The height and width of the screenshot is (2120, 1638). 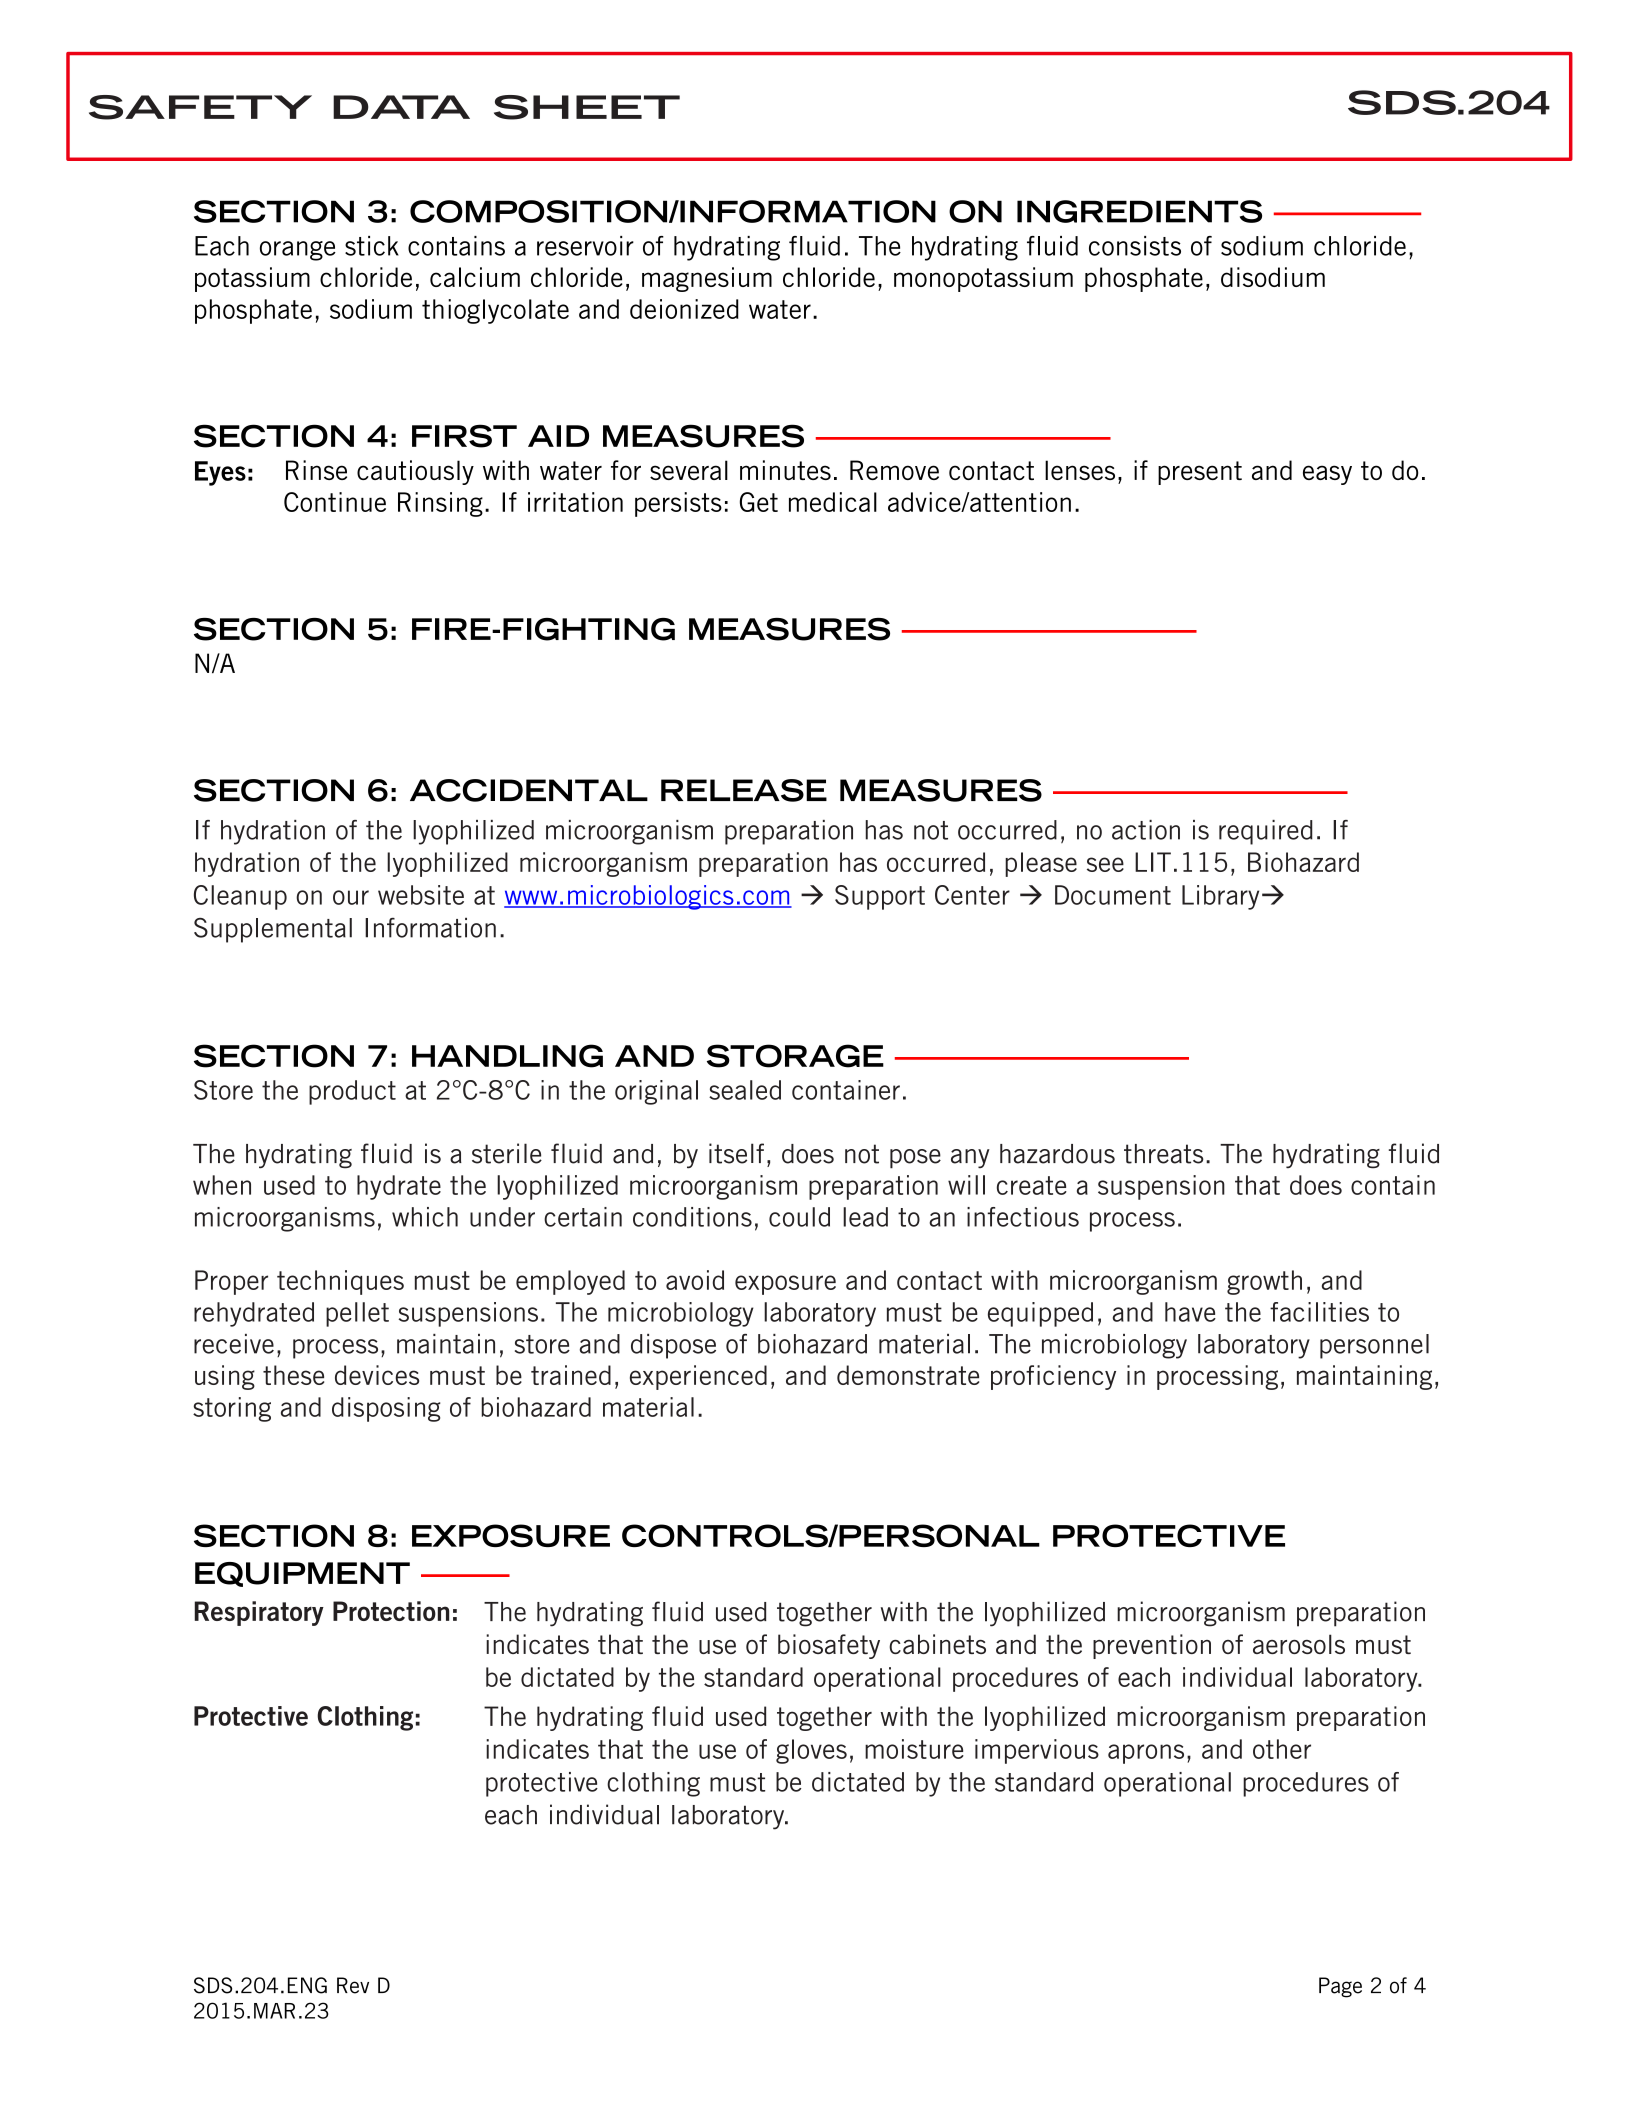 I want to click on DATA, so click(x=401, y=107).
